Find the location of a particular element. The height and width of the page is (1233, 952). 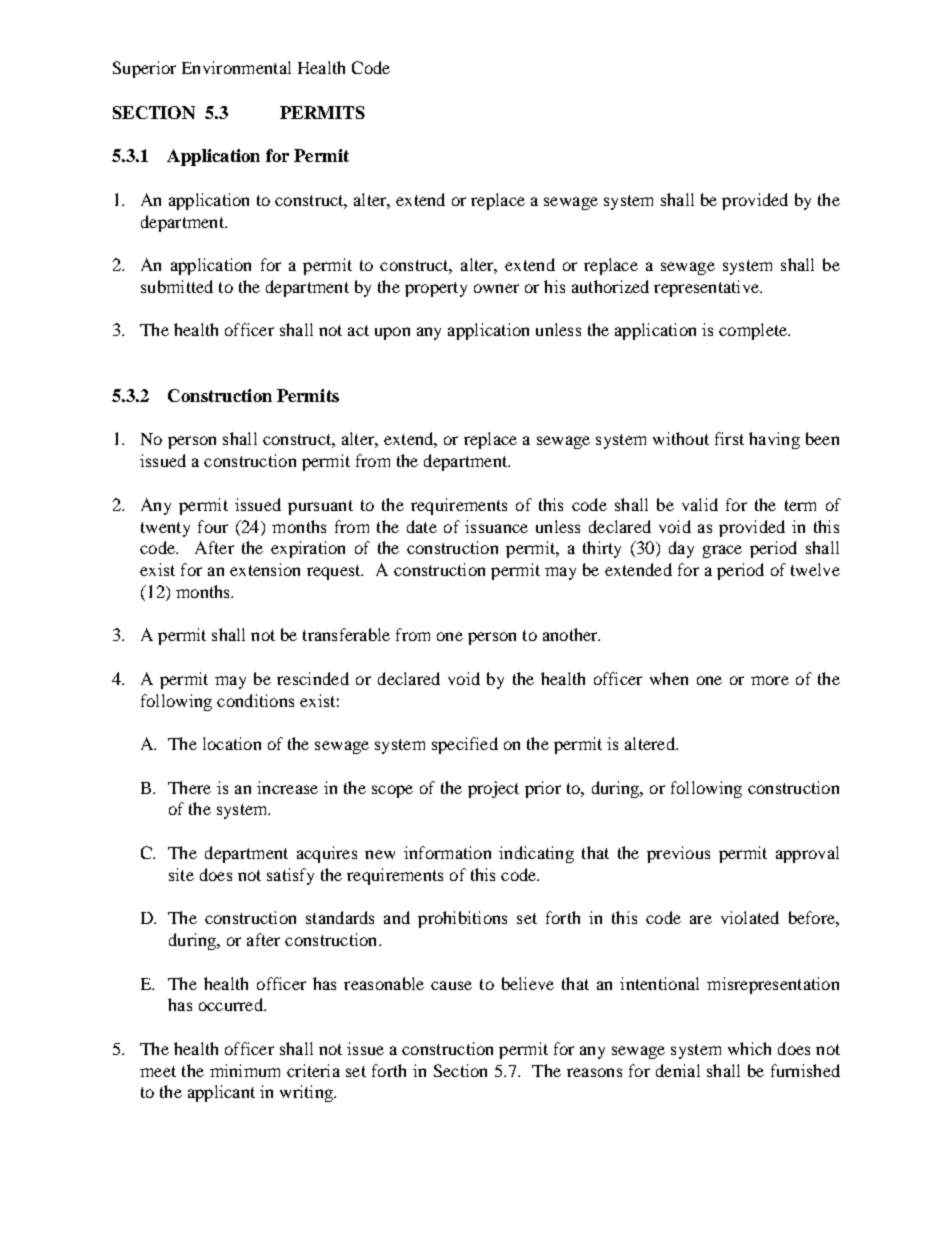

specified is located at coordinates (465, 745).
